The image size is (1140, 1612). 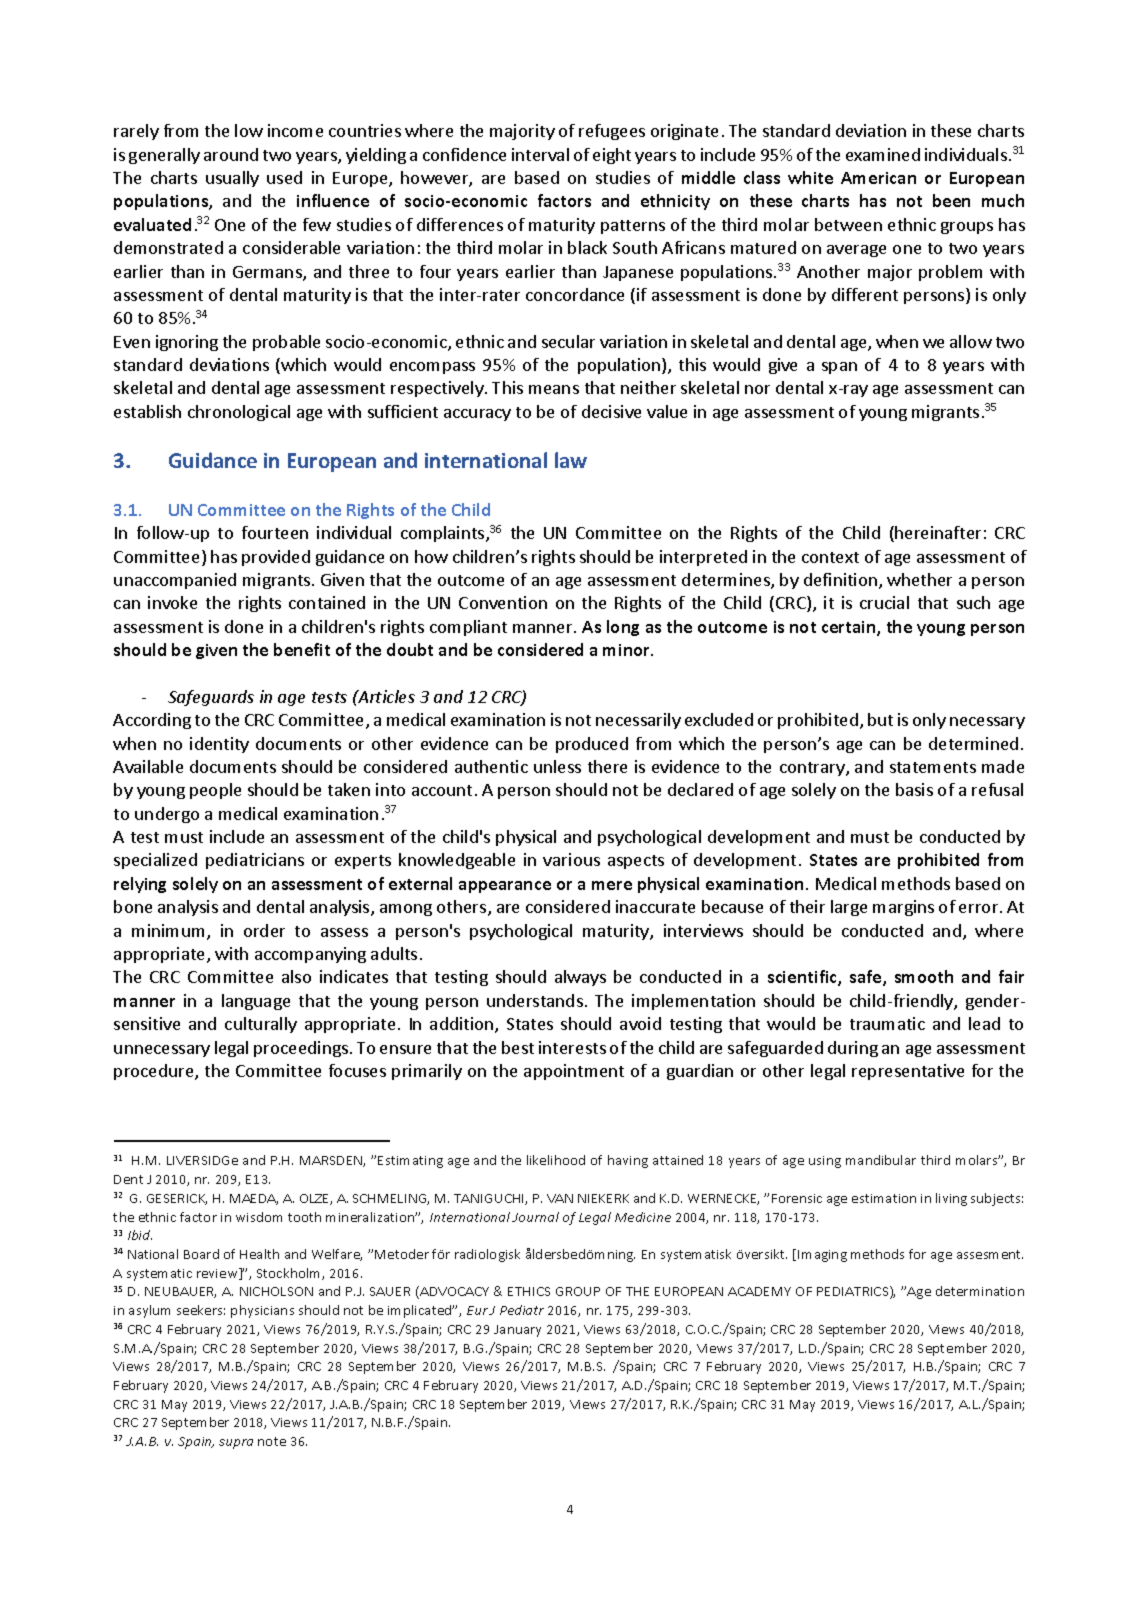 I want to click on American, so click(x=878, y=178).
